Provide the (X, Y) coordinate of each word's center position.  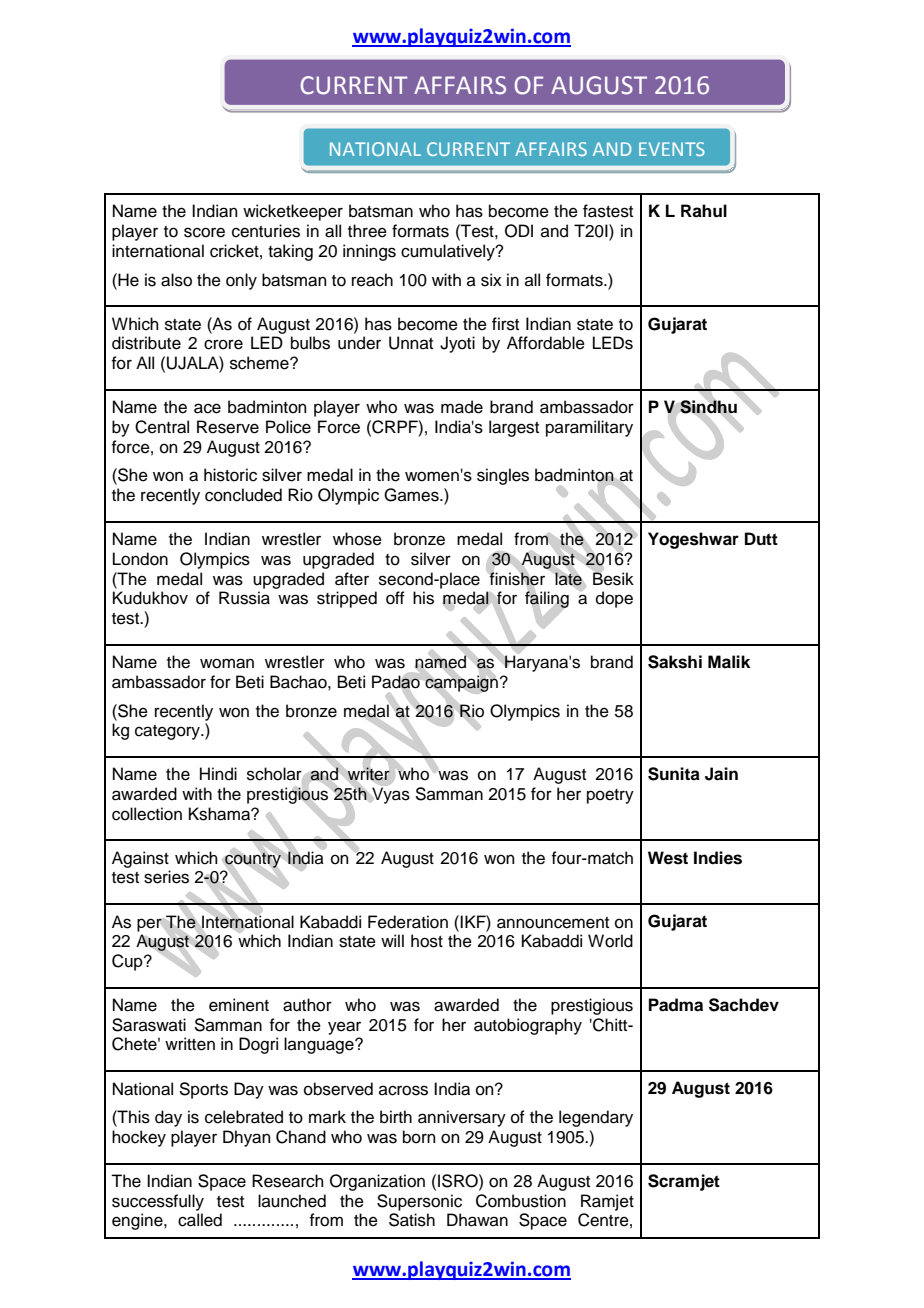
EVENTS (672, 149)
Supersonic (419, 1202)
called (200, 1220)
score (204, 232)
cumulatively (449, 252)
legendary (596, 1118)
